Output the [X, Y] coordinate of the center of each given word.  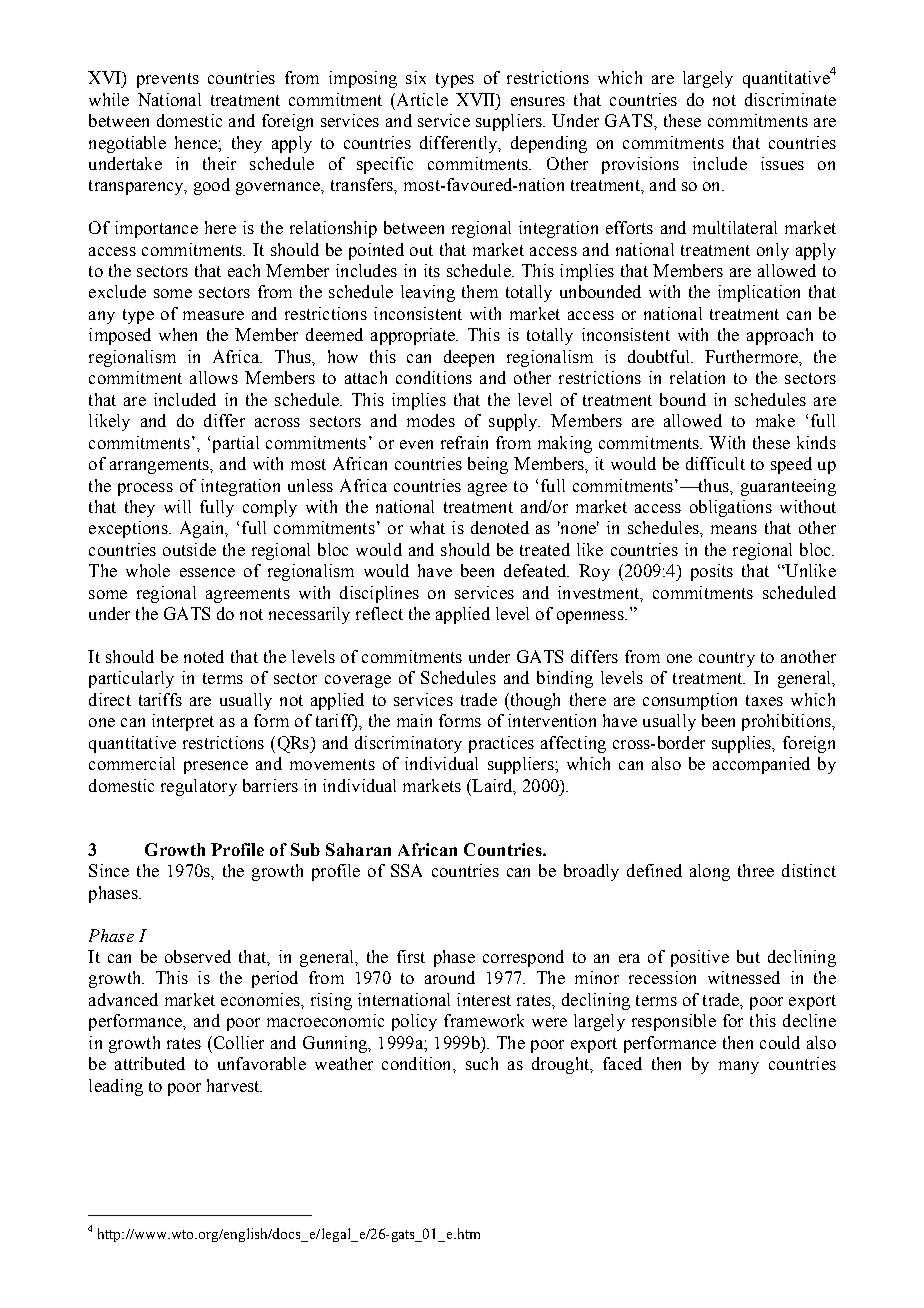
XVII [476, 99]
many [739, 1067]
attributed [150, 1063]
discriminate [790, 99]
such [482, 1063]
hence [197, 142]
